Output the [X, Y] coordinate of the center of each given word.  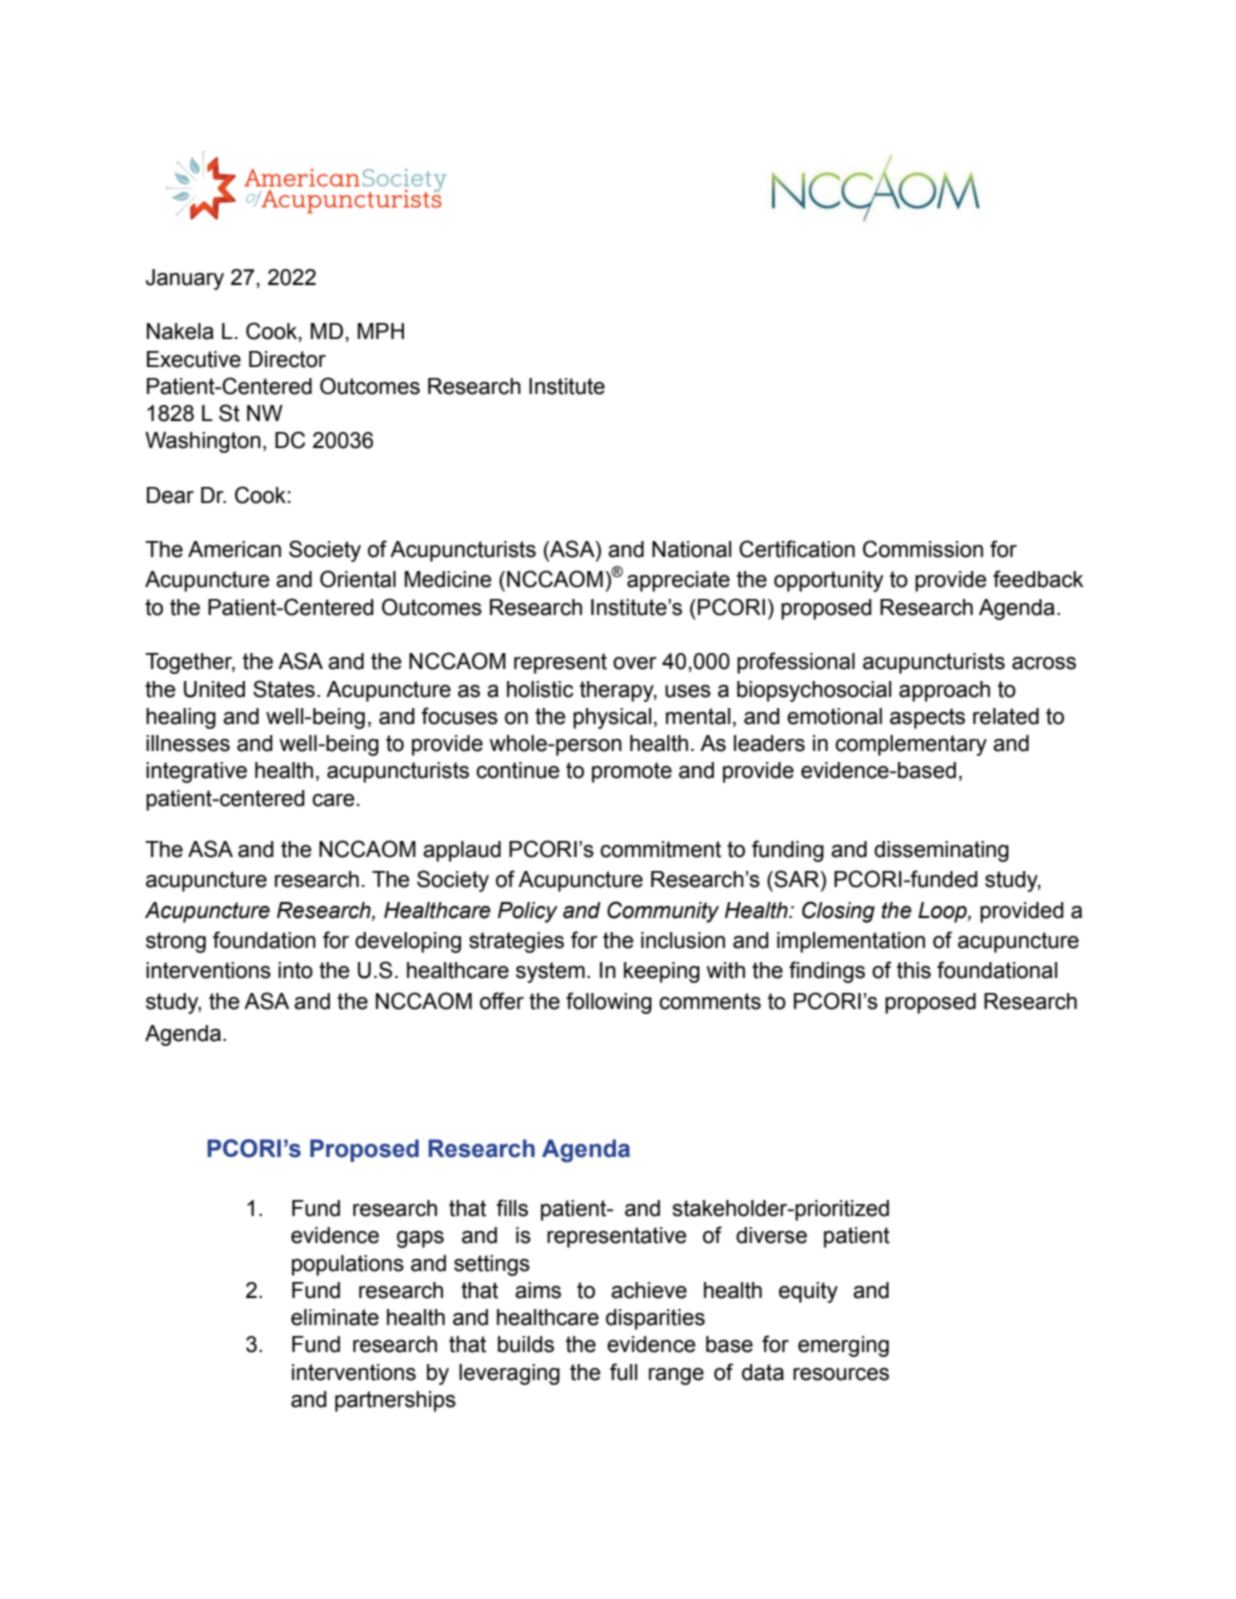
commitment [660, 849]
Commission [923, 549]
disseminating [941, 851]
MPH [381, 331]
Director [287, 359]
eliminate [335, 1317]
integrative [196, 772]
